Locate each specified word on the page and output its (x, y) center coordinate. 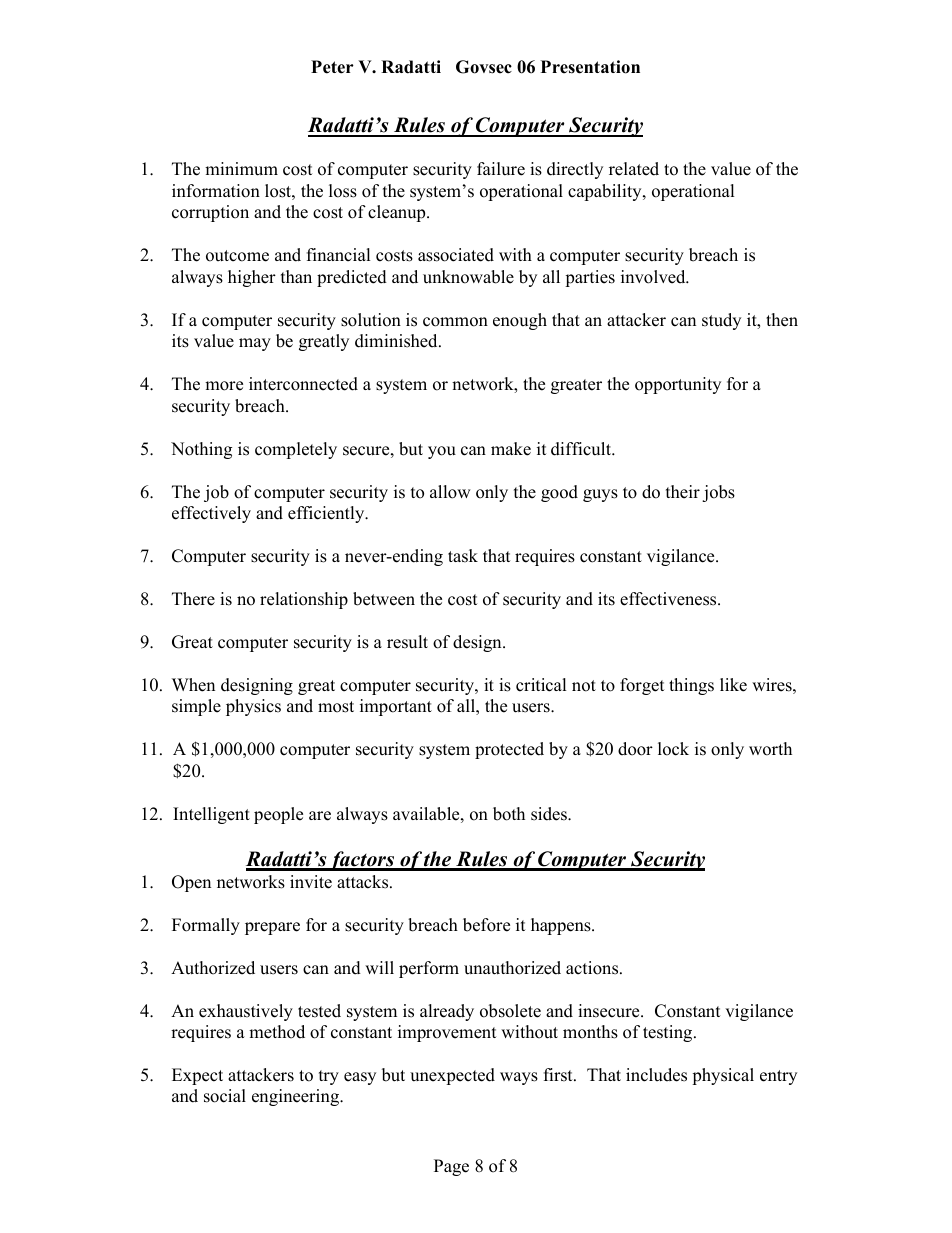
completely (296, 450)
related (634, 169)
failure (501, 169)
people (278, 815)
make (511, 449)
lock (673, 749)
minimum (241, 169)
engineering (296, 1097)
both (509, 814)
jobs (718, 493)
